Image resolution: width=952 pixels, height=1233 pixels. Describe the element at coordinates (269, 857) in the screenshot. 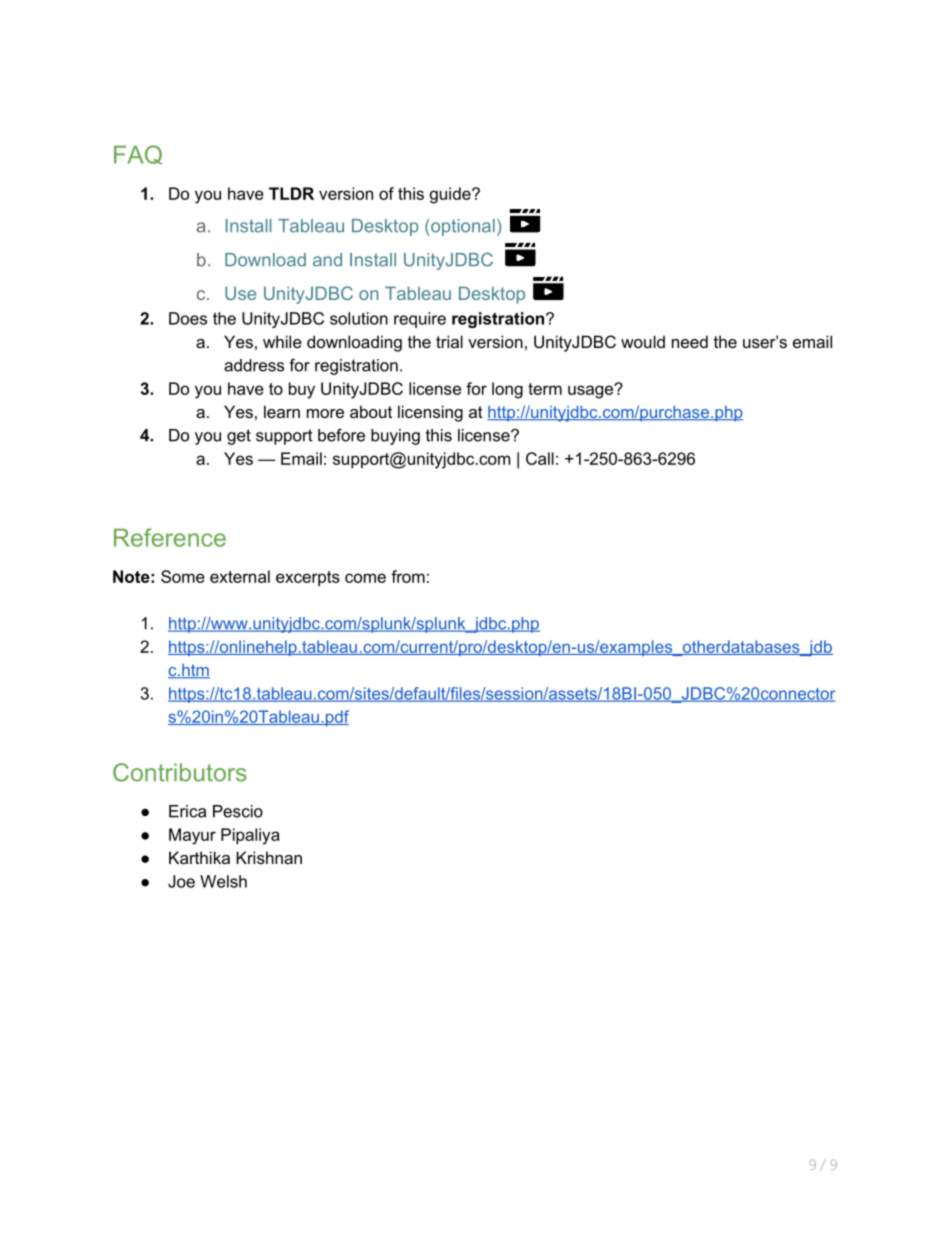

I see `Krishnan` at that location.
